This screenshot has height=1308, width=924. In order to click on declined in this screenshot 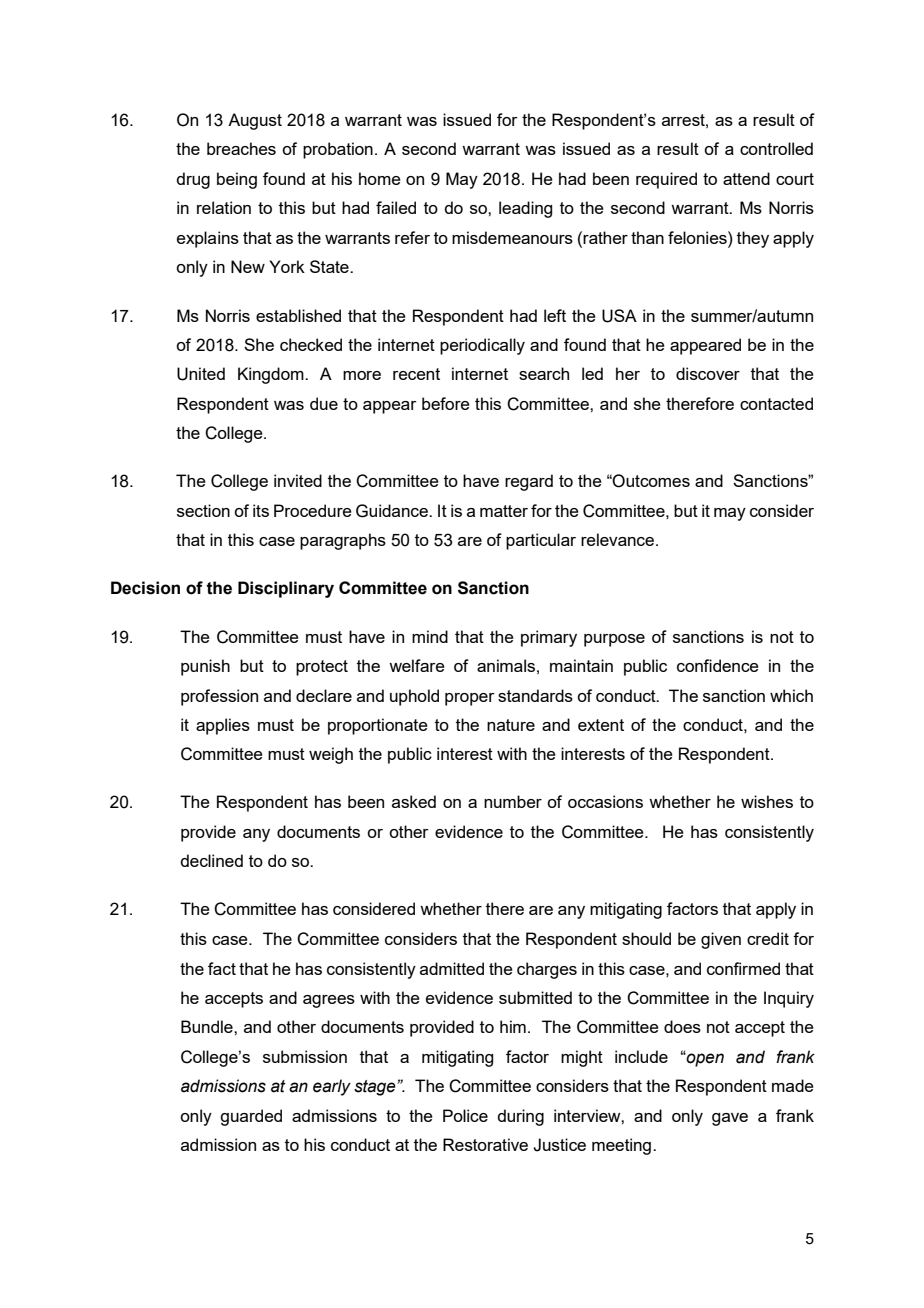, I will do `click(211, 860)`.
